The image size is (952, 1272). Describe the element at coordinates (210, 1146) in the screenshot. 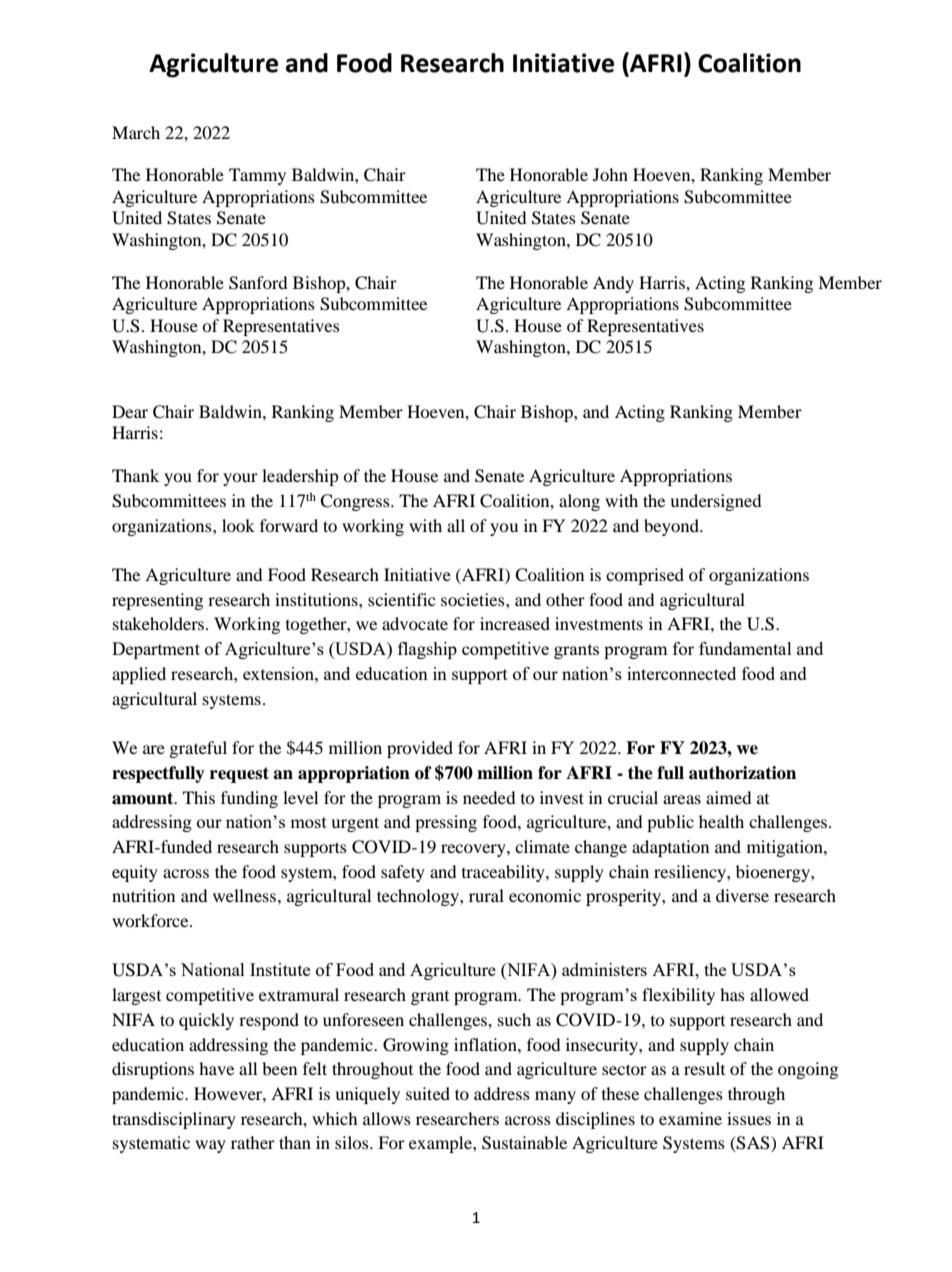

I see `way` at that location.
